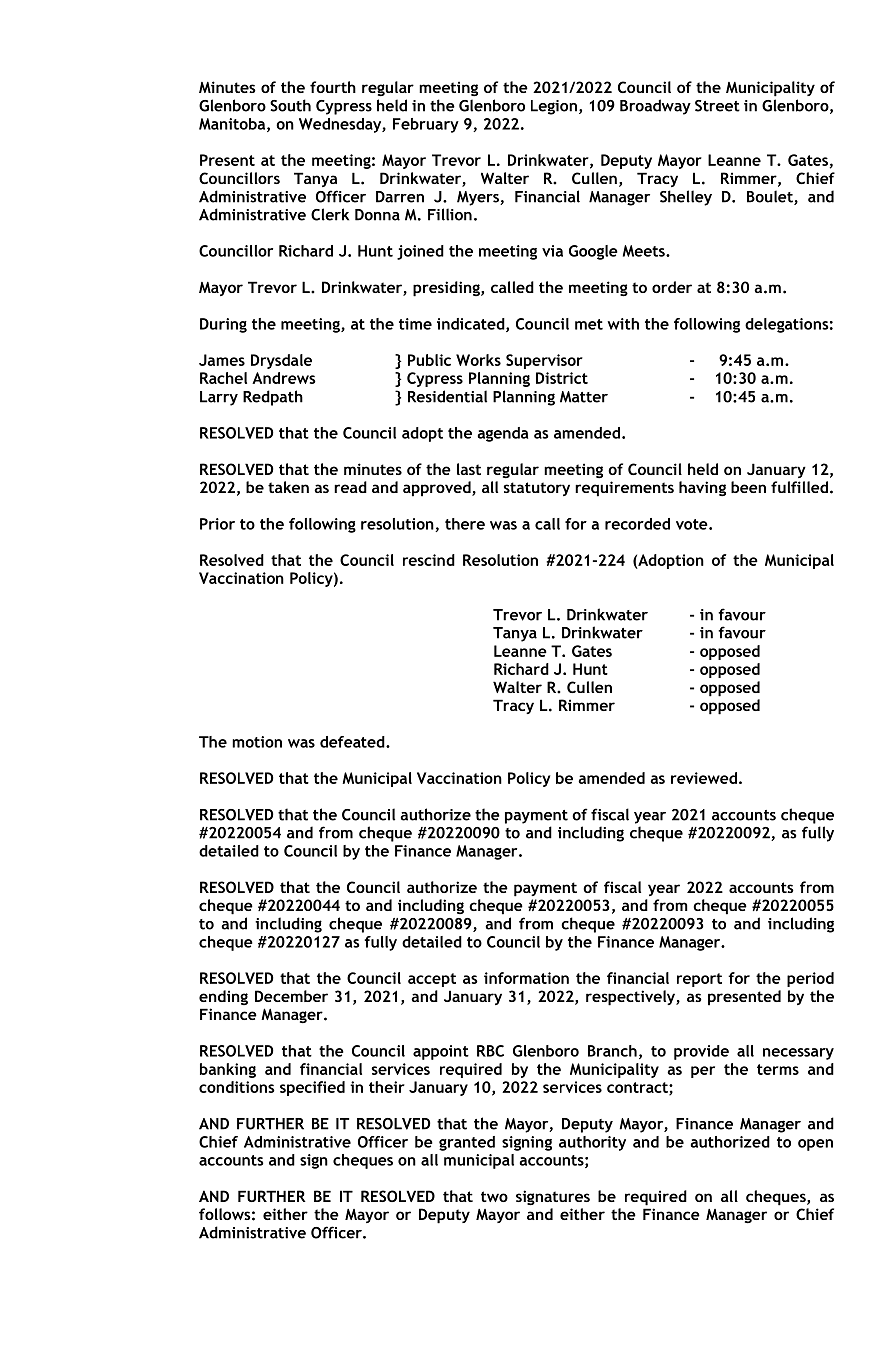 The height and width of the page is (1372, 892). Describe the element at coordinates (429, 560) in the page. I see `rescind` at that location.
